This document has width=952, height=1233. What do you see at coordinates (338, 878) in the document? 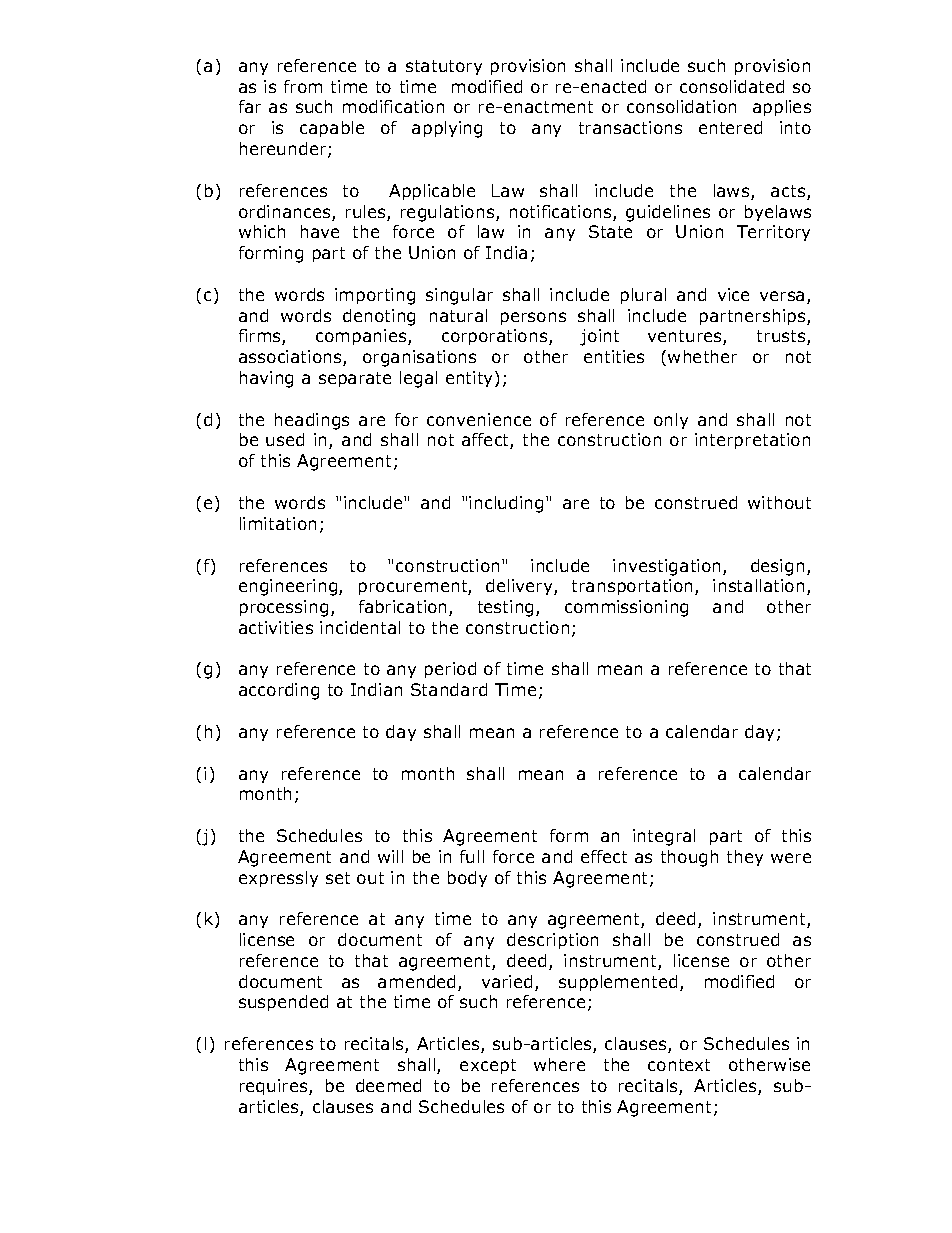
I see `set` at bounding box center [338, 878].
